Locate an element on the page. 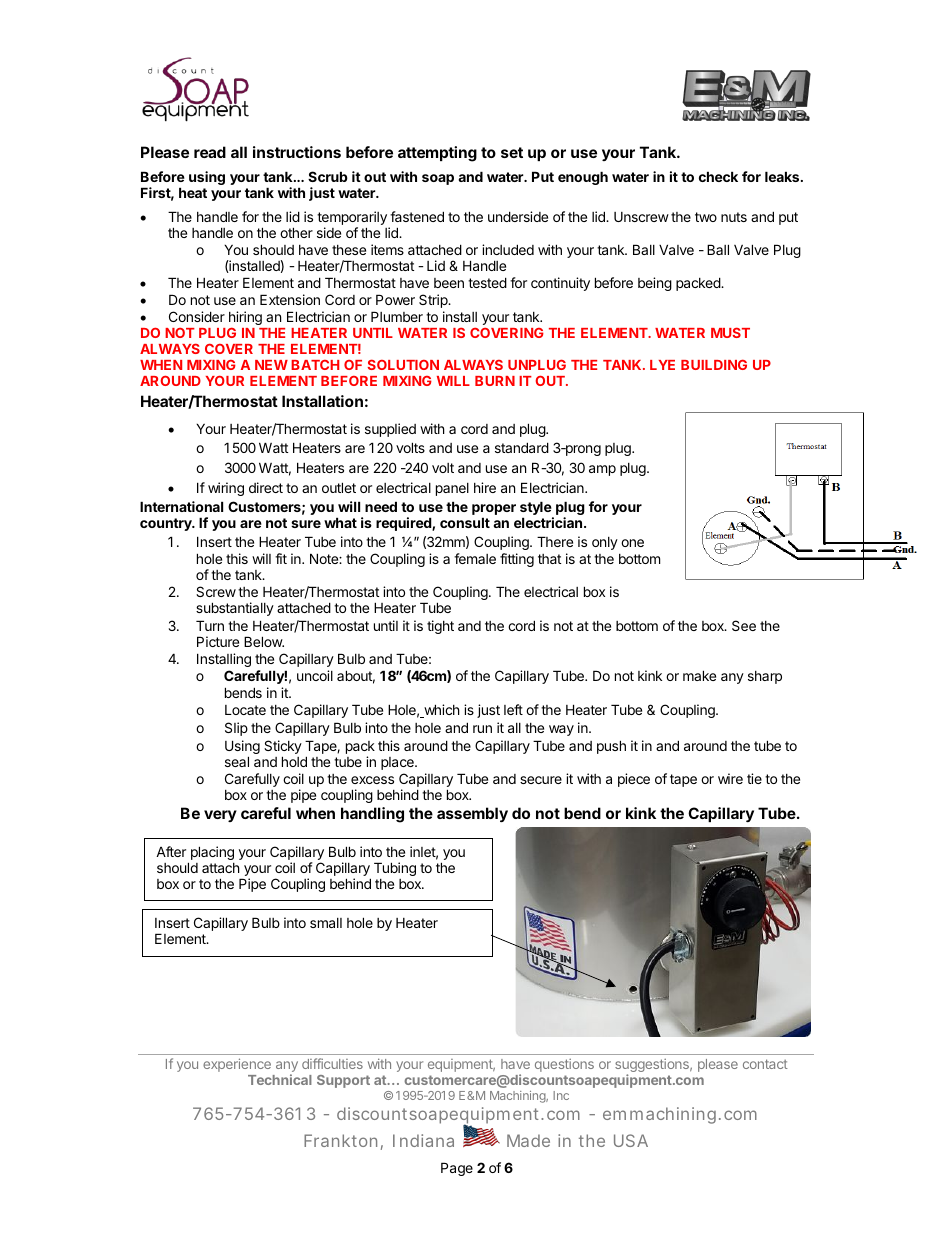 The width and height of the page is (952, 1233). BUILDING is located at coordinates (714, 364).
